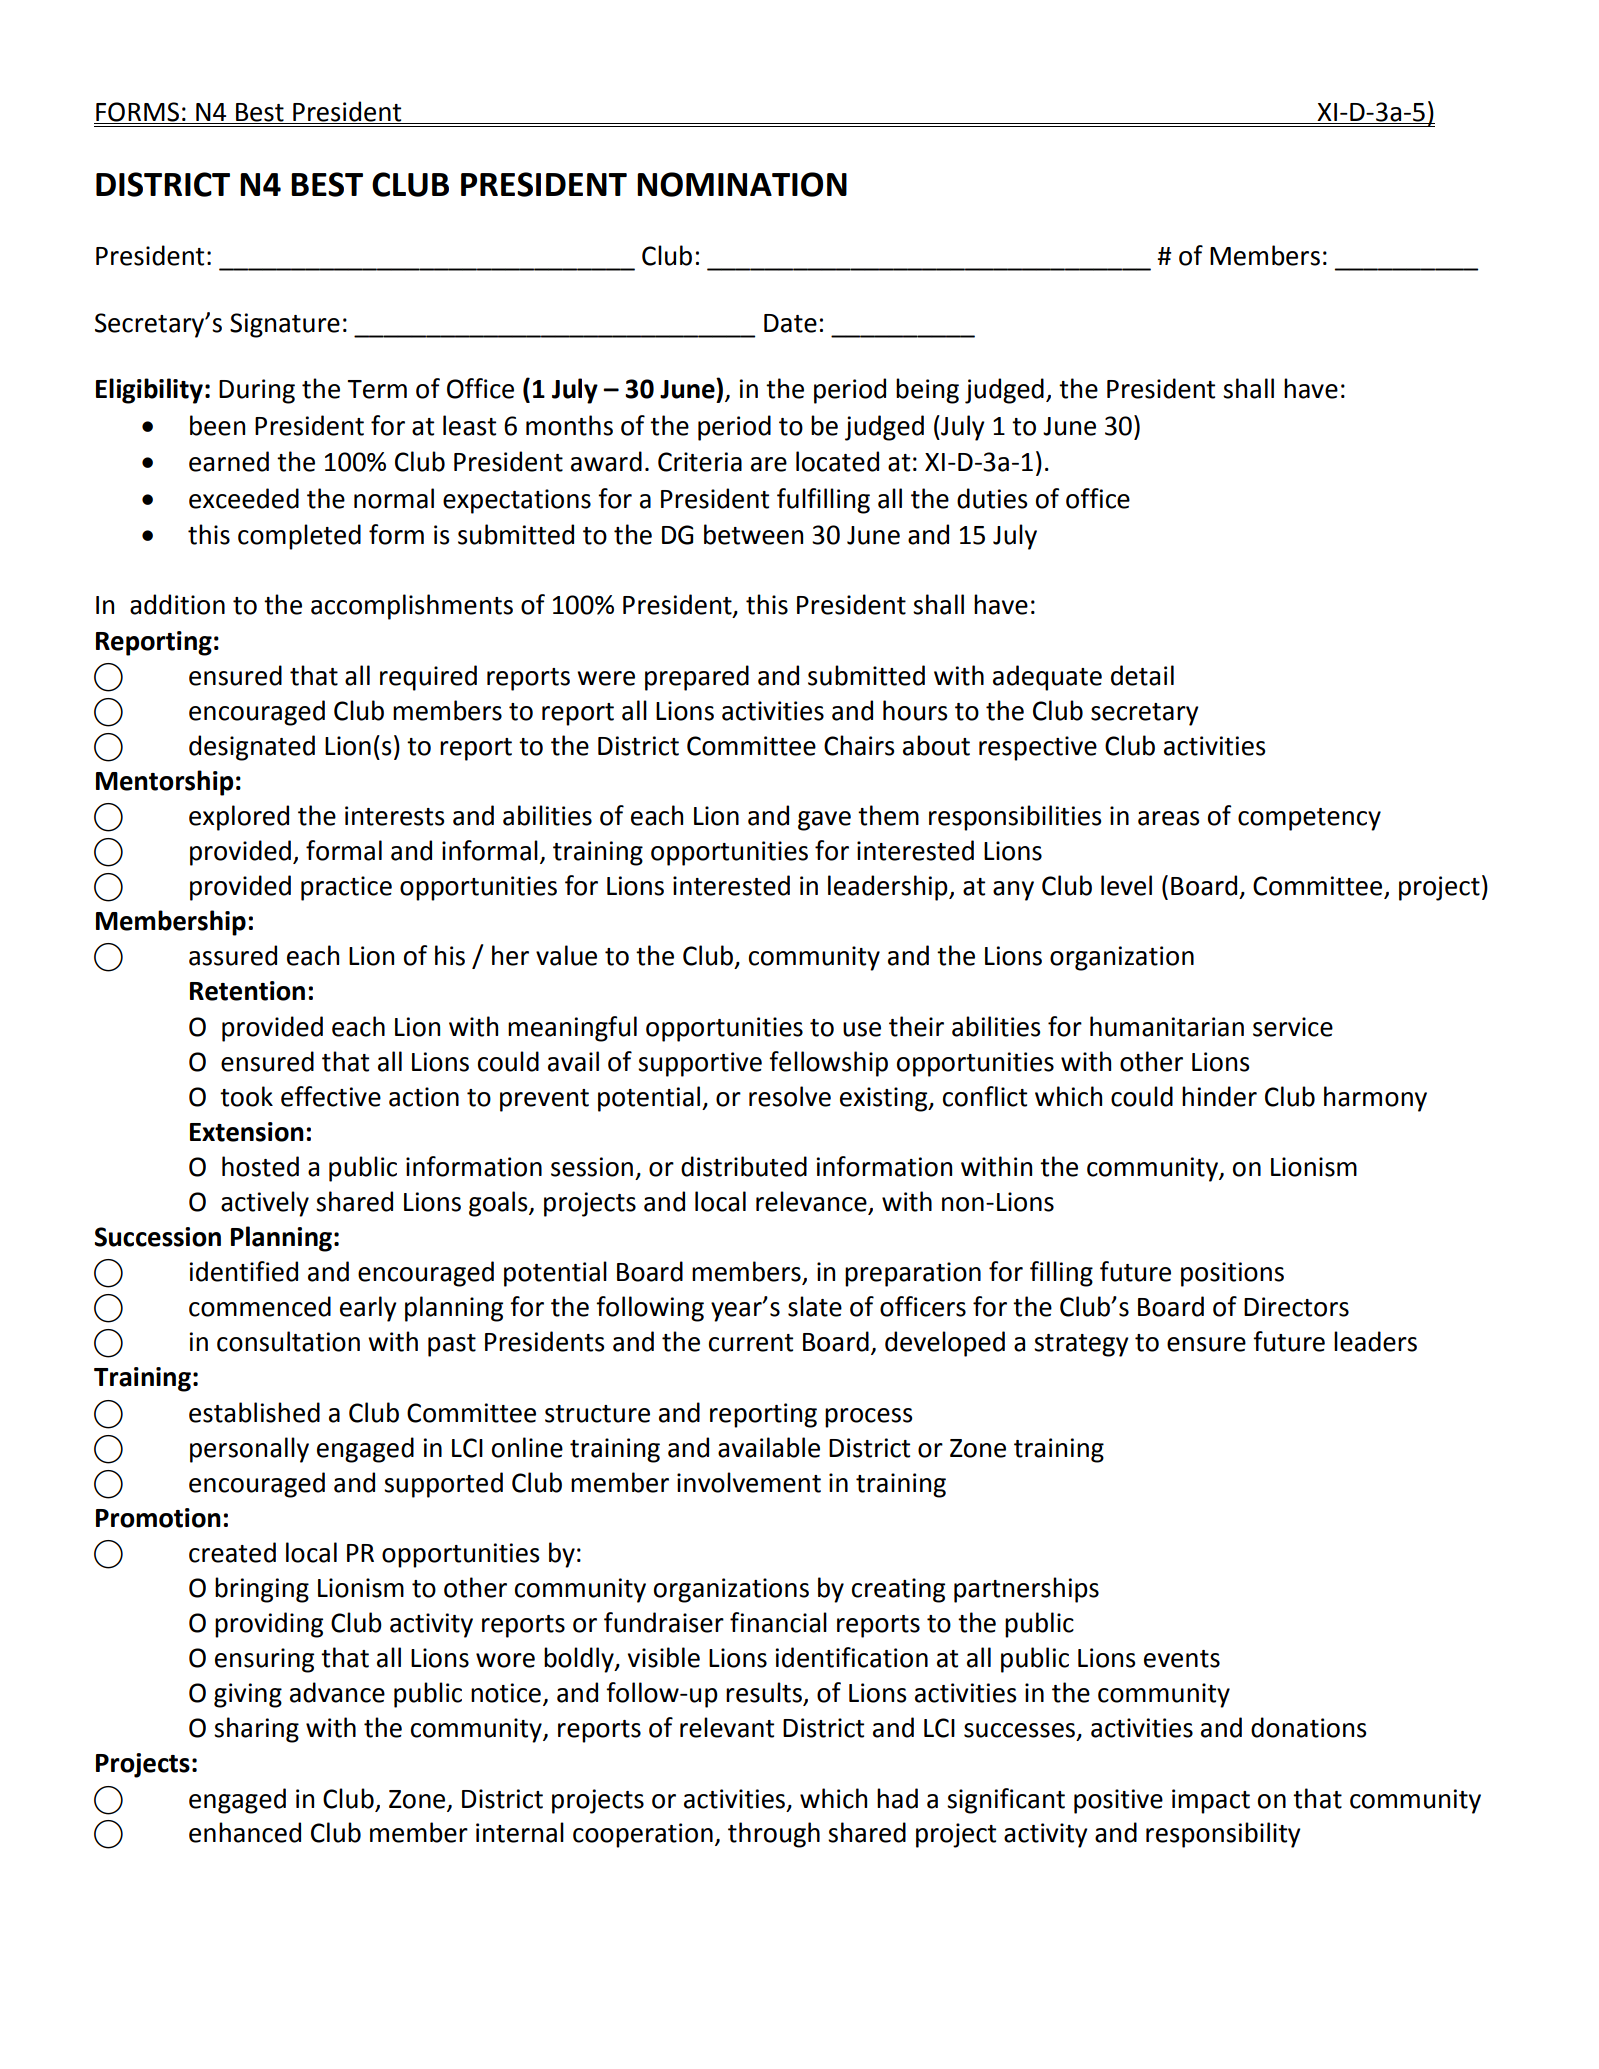 The image size is (1599, 2069). I want to click on Signature, so click(285, 325).
